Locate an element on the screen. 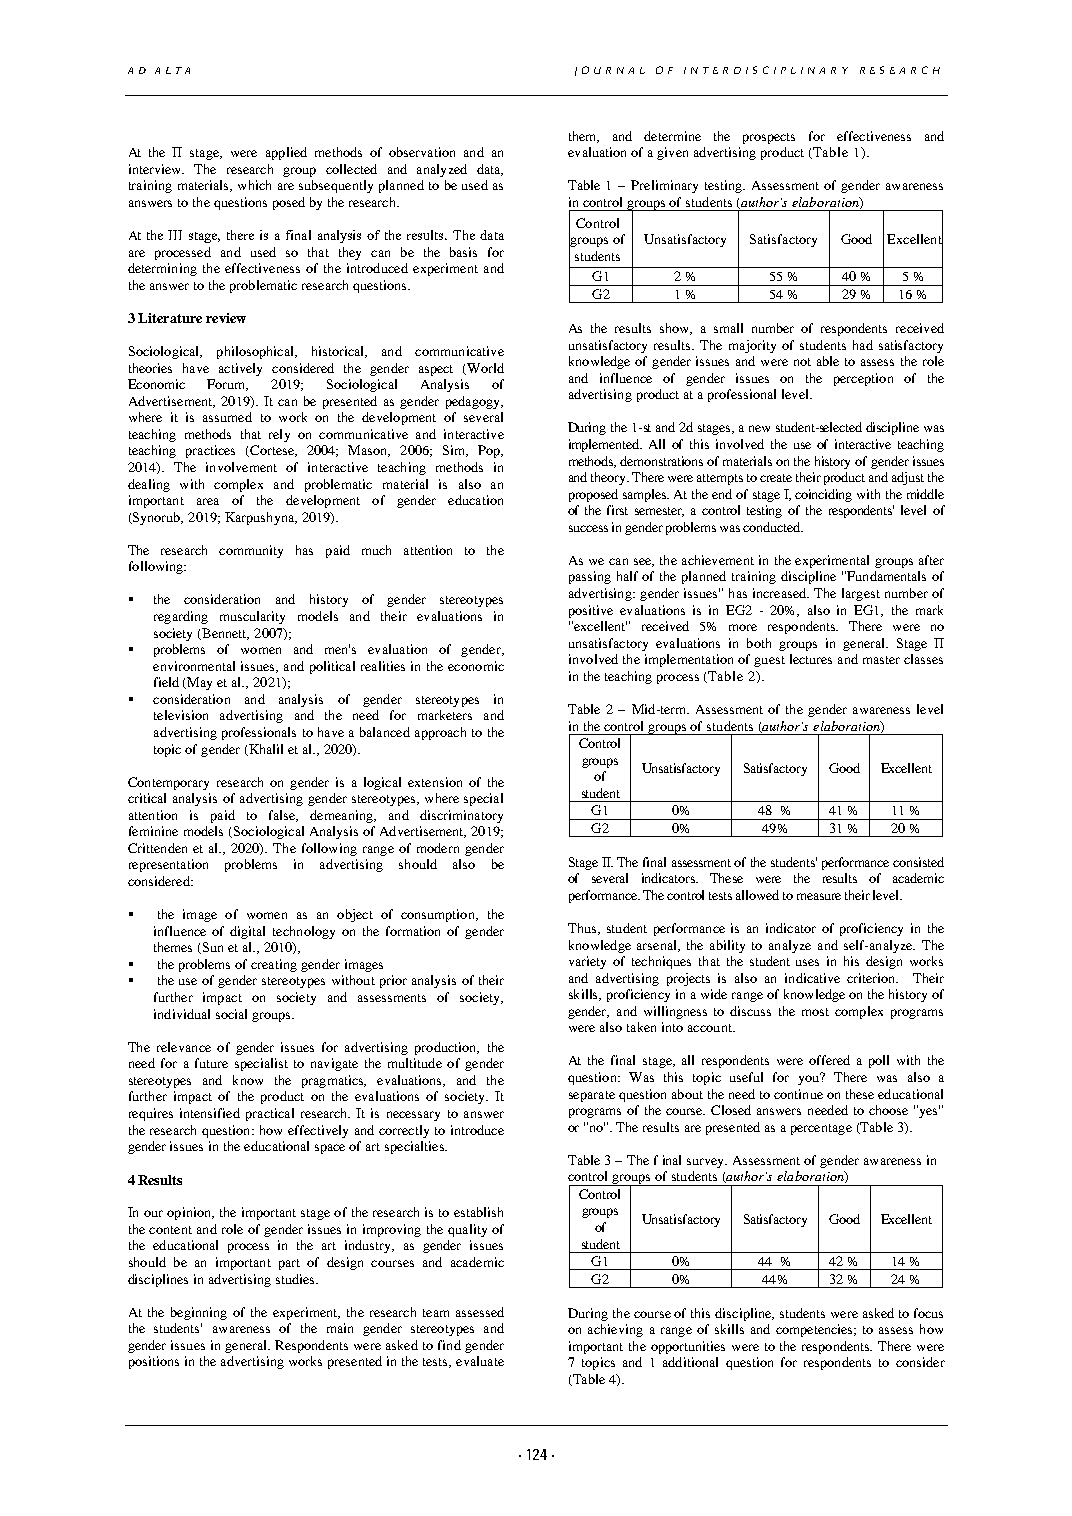 This screenshot has width=1072, height=1516. focus is located at coordinates (928, 1313).
